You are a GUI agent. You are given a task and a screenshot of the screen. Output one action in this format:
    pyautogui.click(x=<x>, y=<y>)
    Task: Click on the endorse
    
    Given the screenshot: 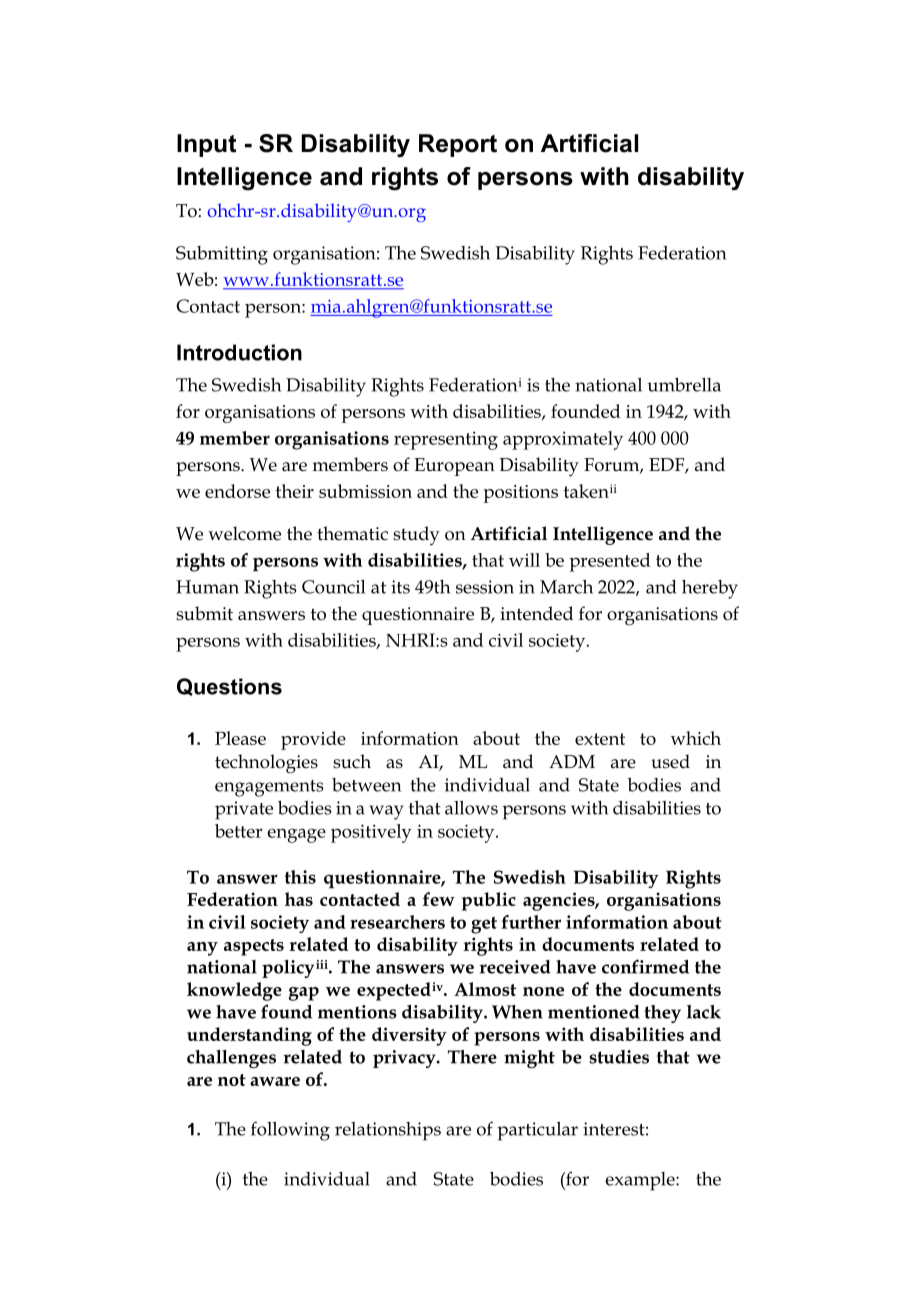 What is the action you would take?
    pyautogui.click(x=237, y=491)
